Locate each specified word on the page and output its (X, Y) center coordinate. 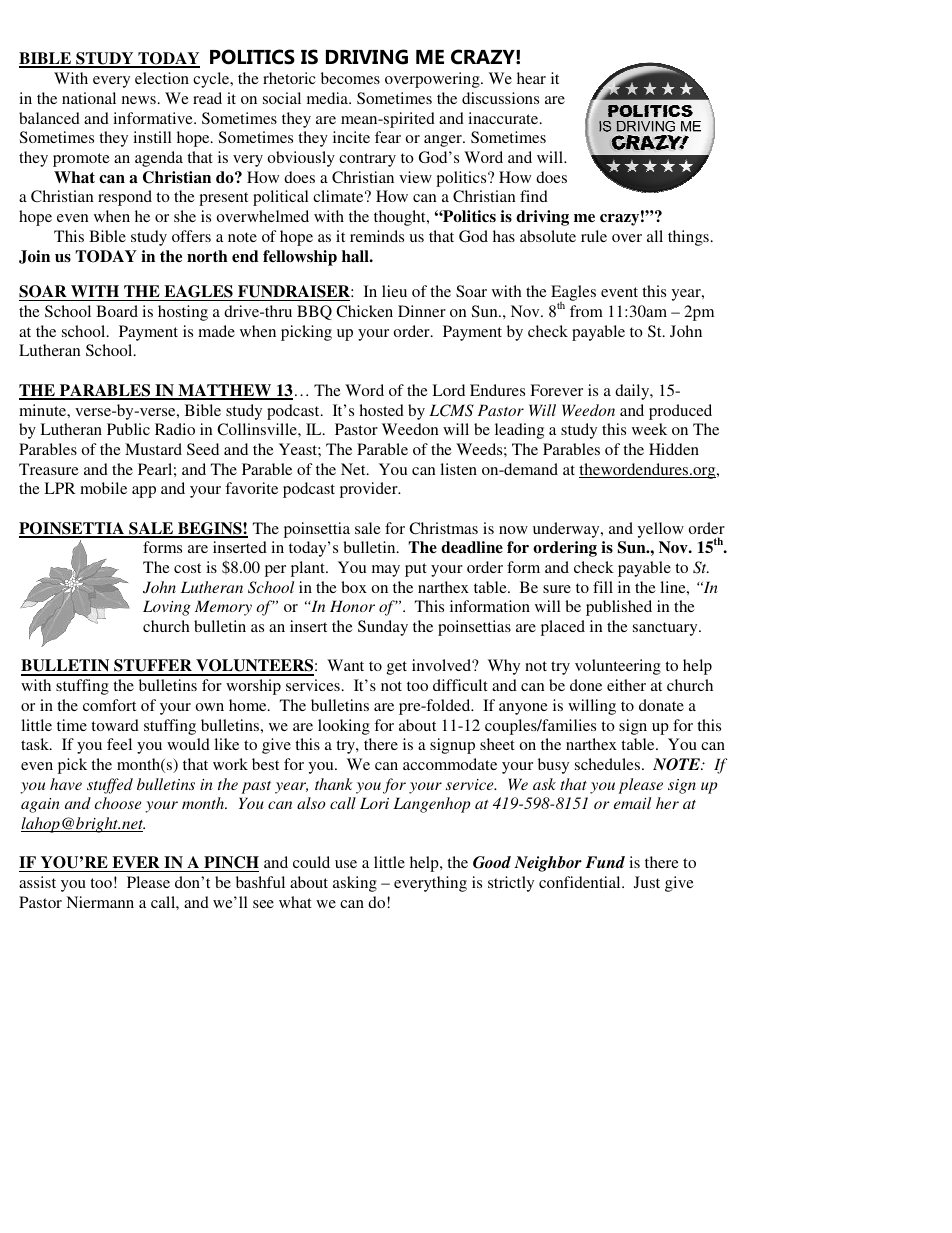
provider (370, 490)
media (329, 98)
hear (531, 78)
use (346, 864)
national (89, 98)
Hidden (674, 449)
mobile (103, 488)
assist (37, 882)
